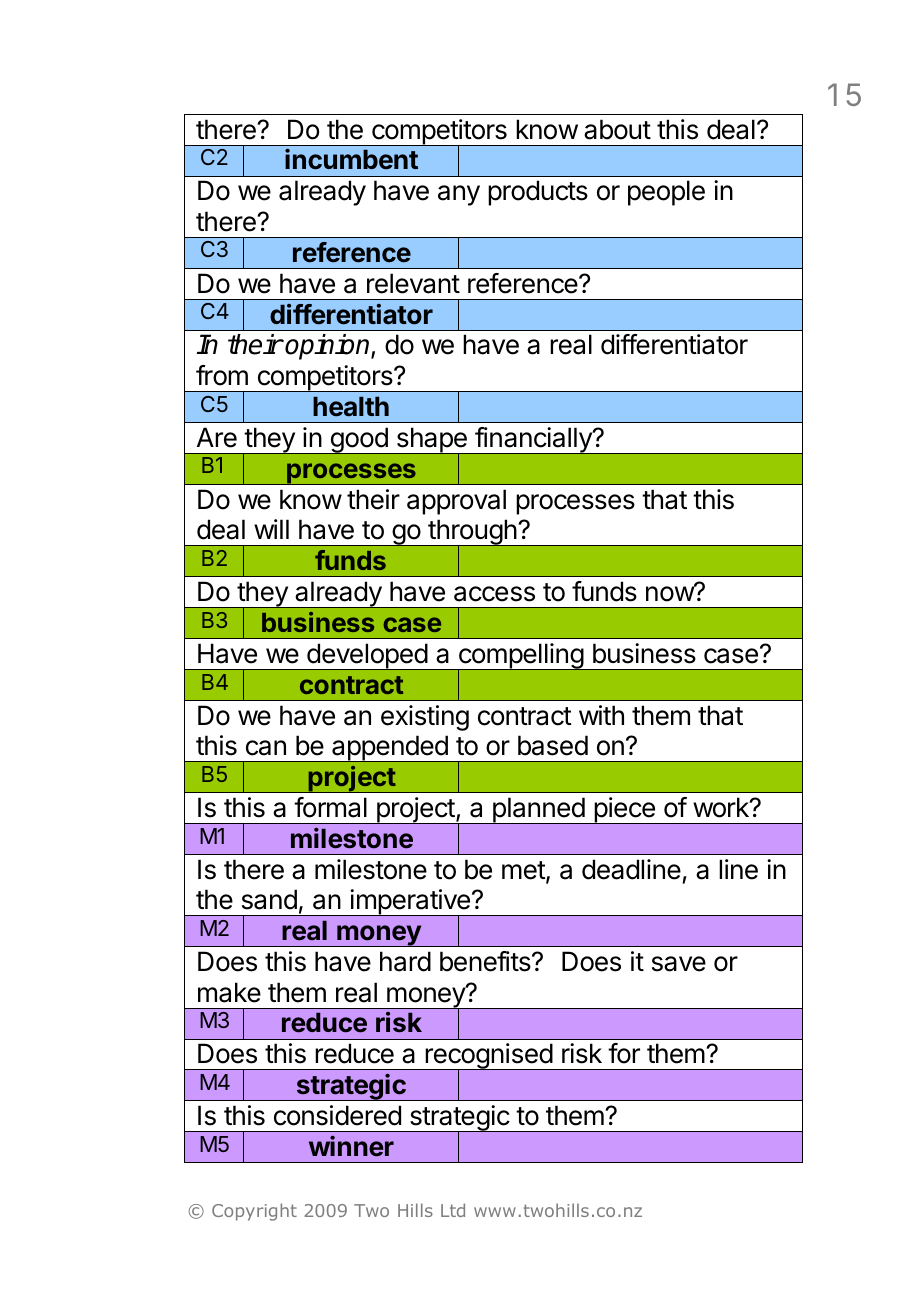 Image resolution: width=924 pixels, height=1311 pixels. Describe the element at coordinates (425, 718) in the document. I see `existing` at that location.
